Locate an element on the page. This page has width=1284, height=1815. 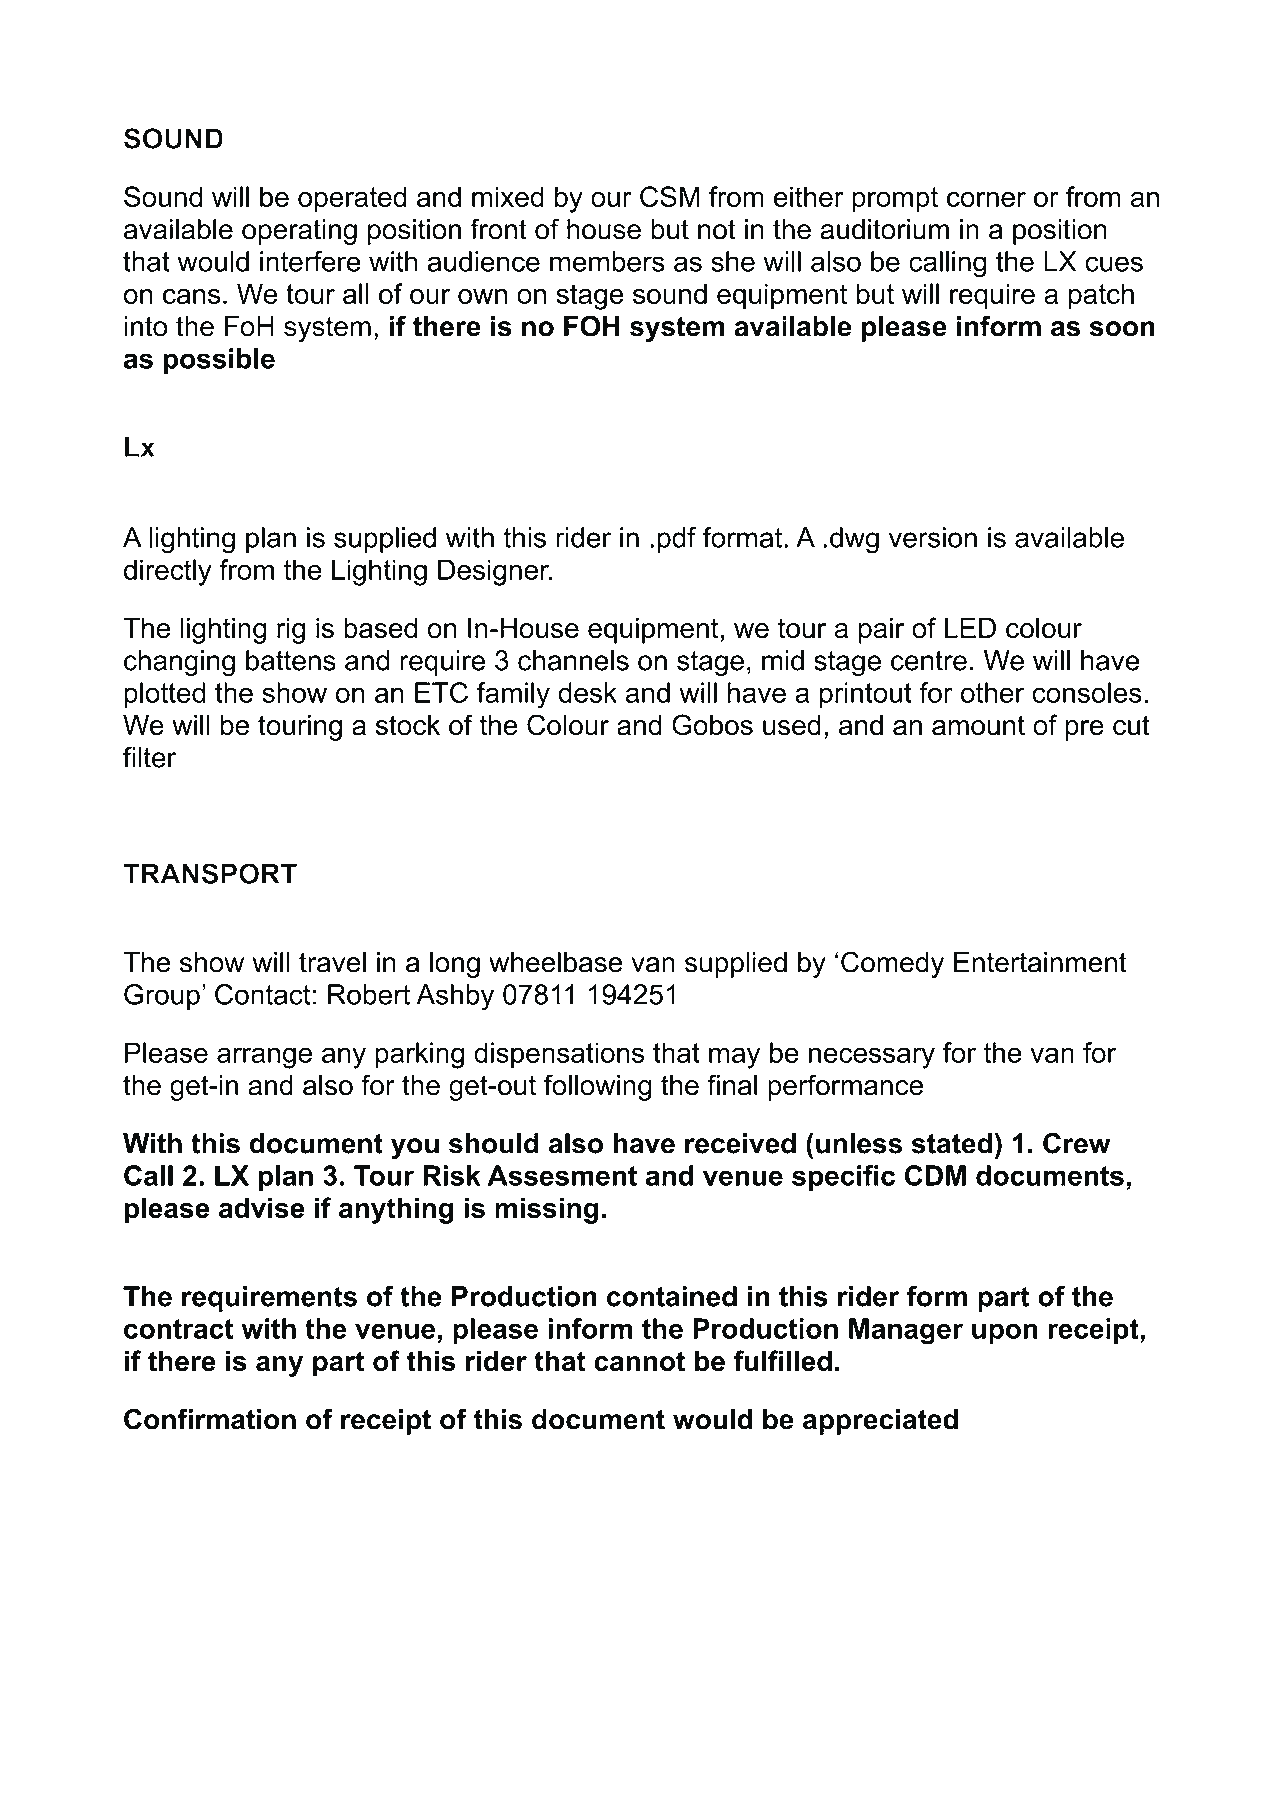
centre is located at coordinates (929, 661).
